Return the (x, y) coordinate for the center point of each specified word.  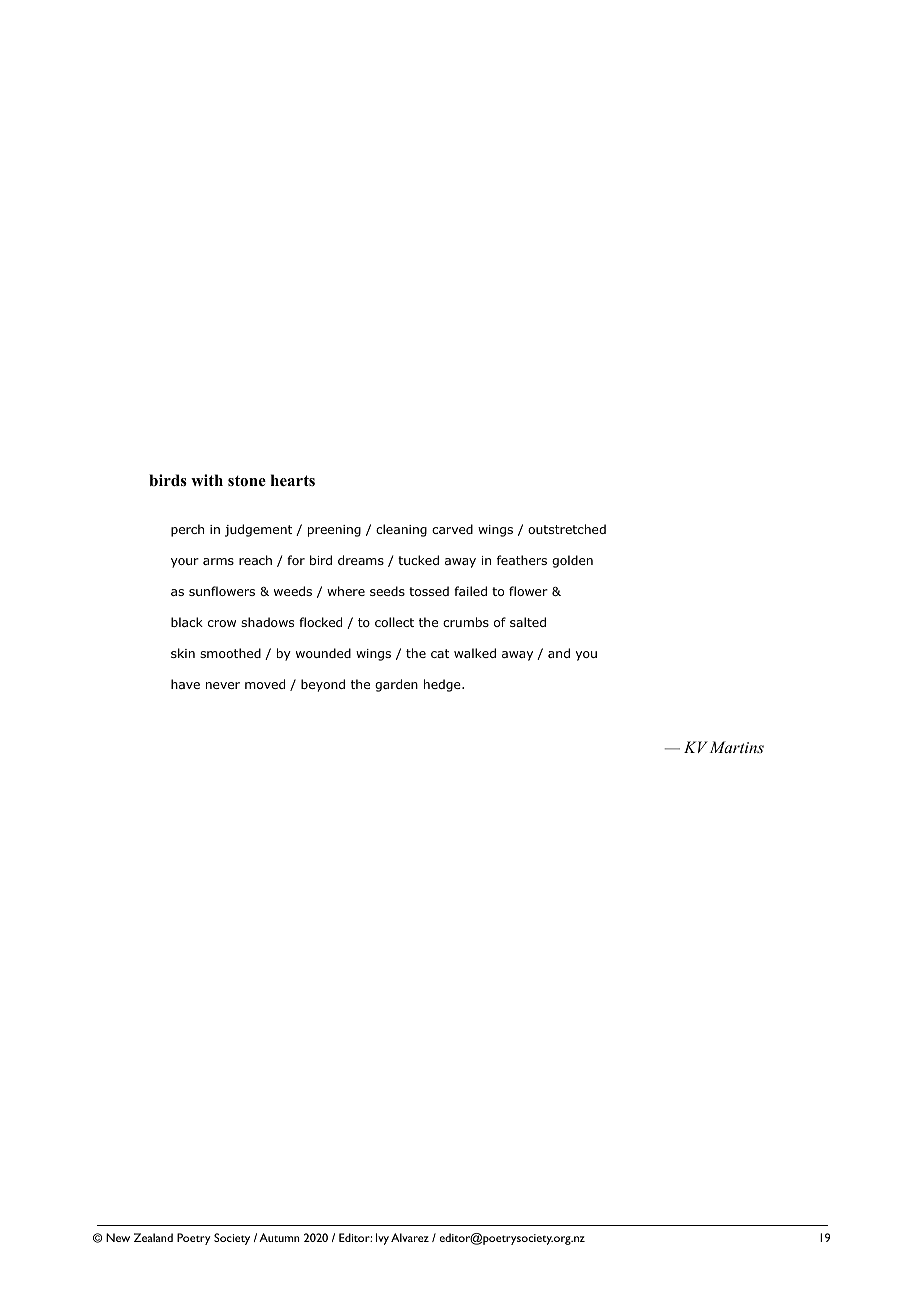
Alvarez (410, 1237)
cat (440, 653)
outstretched (567, 529)
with (207, 480)
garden (396, 685)
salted (528, 622)
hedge (443, 685)
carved (452, 529)
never (223, 685)
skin (183, 653)
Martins (737, 747)
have (185, 684)
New (118, 1237)
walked (475, 653)
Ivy (382, 1239)
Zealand (153, 1237)
